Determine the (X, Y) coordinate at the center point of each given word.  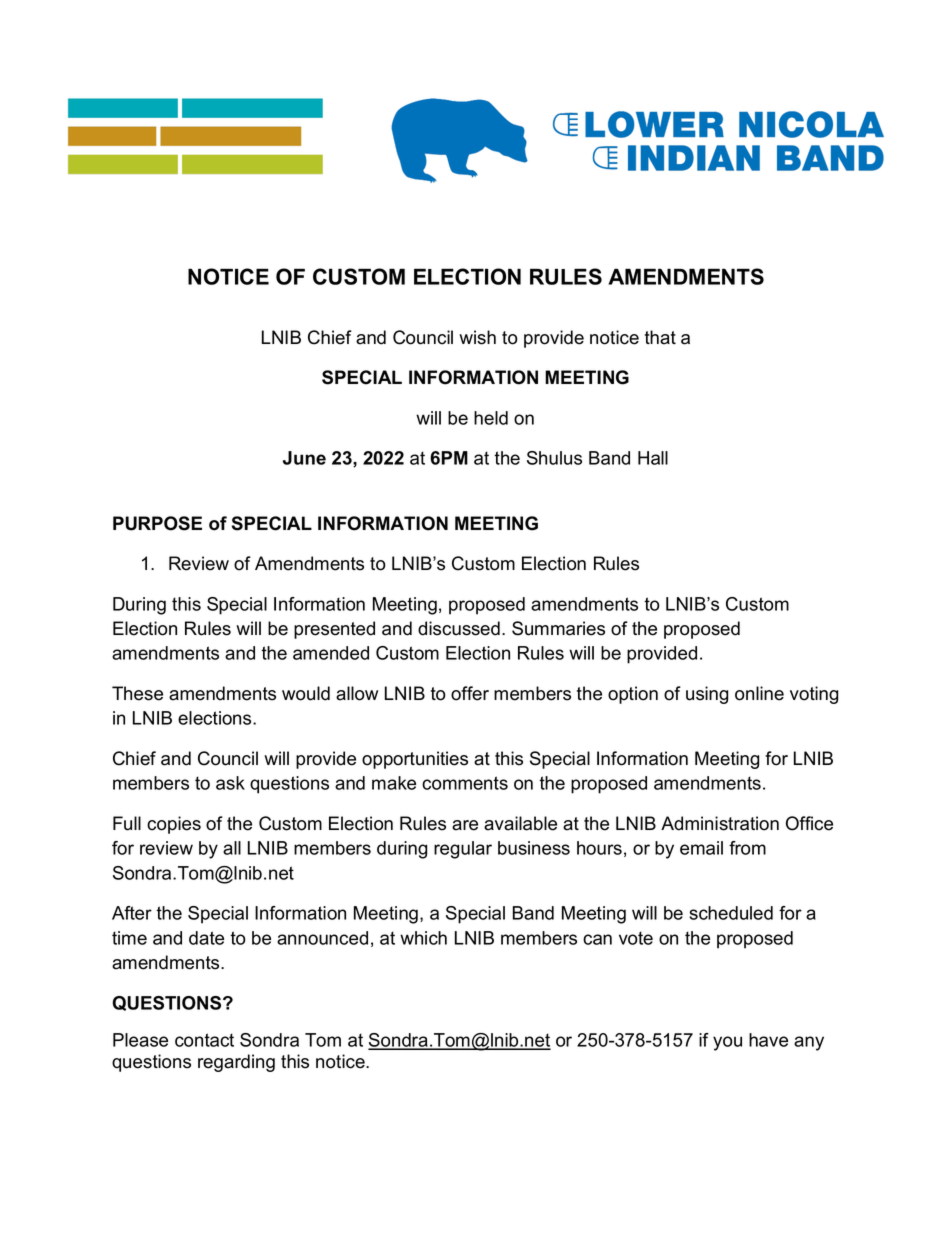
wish (477, 337)
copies (174, 825)
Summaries (558, 628)
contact (204, 1040)
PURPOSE (157, 523)
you (727, 1043)
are (465, 825)
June (304, 458)
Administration (720, 823)
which (423, 938)
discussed (459, 628)
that (660, 337)
